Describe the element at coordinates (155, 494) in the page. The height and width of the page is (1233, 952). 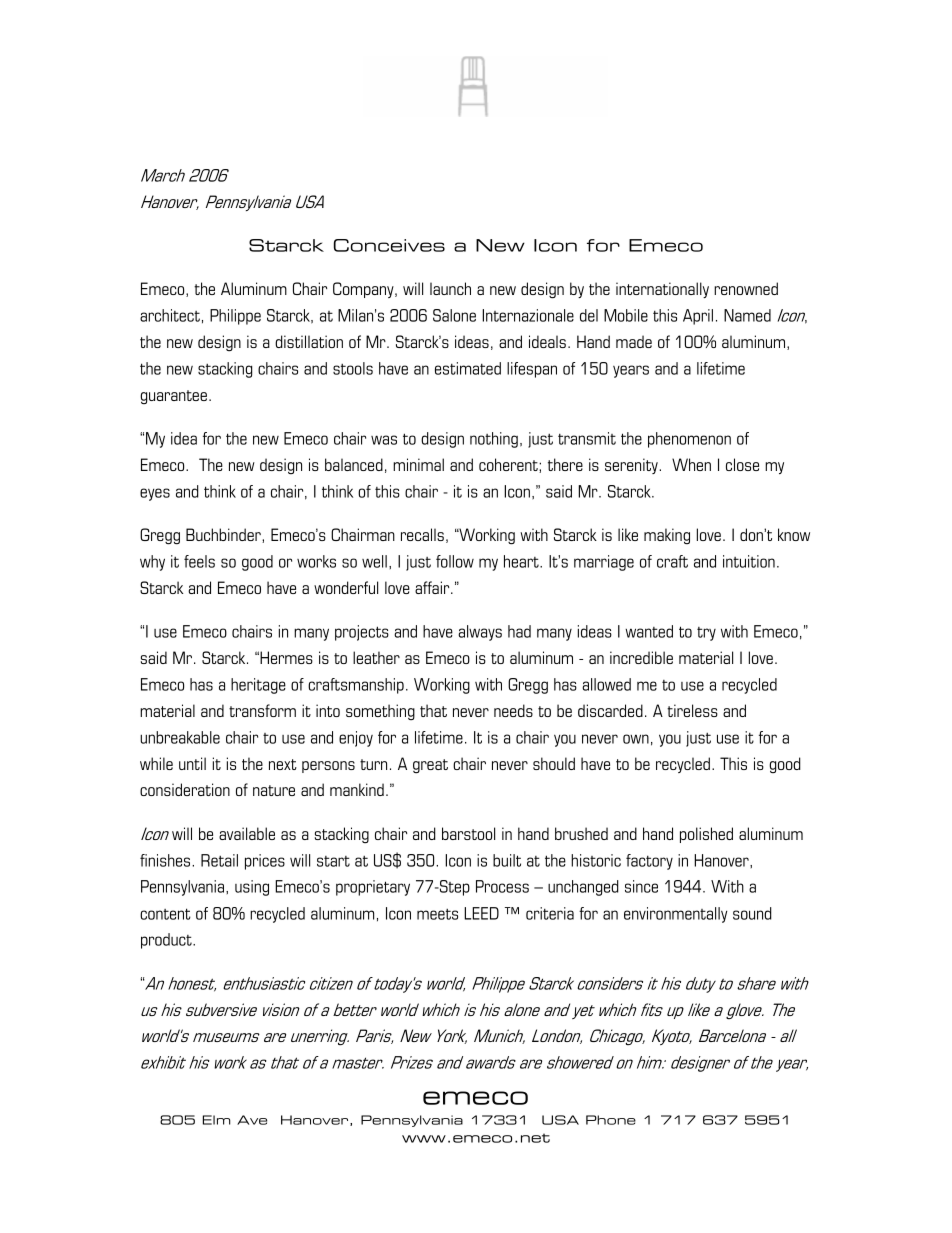
I see `eyes` at that location.
